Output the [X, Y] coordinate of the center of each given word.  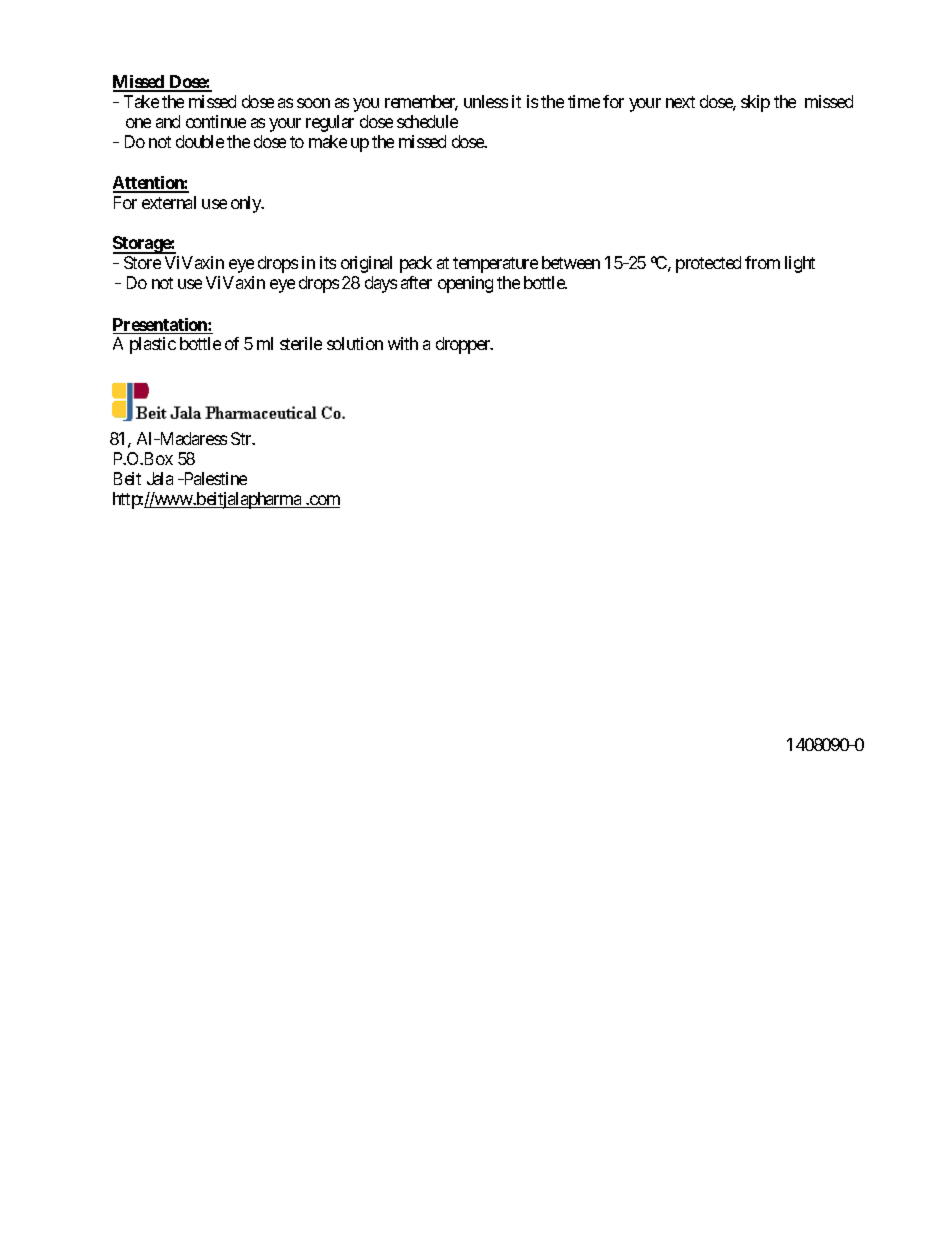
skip [755, 103]
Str [242, 438]
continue [216, 121]
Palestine [214, 478]
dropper [464, 345]
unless [486, 101]
